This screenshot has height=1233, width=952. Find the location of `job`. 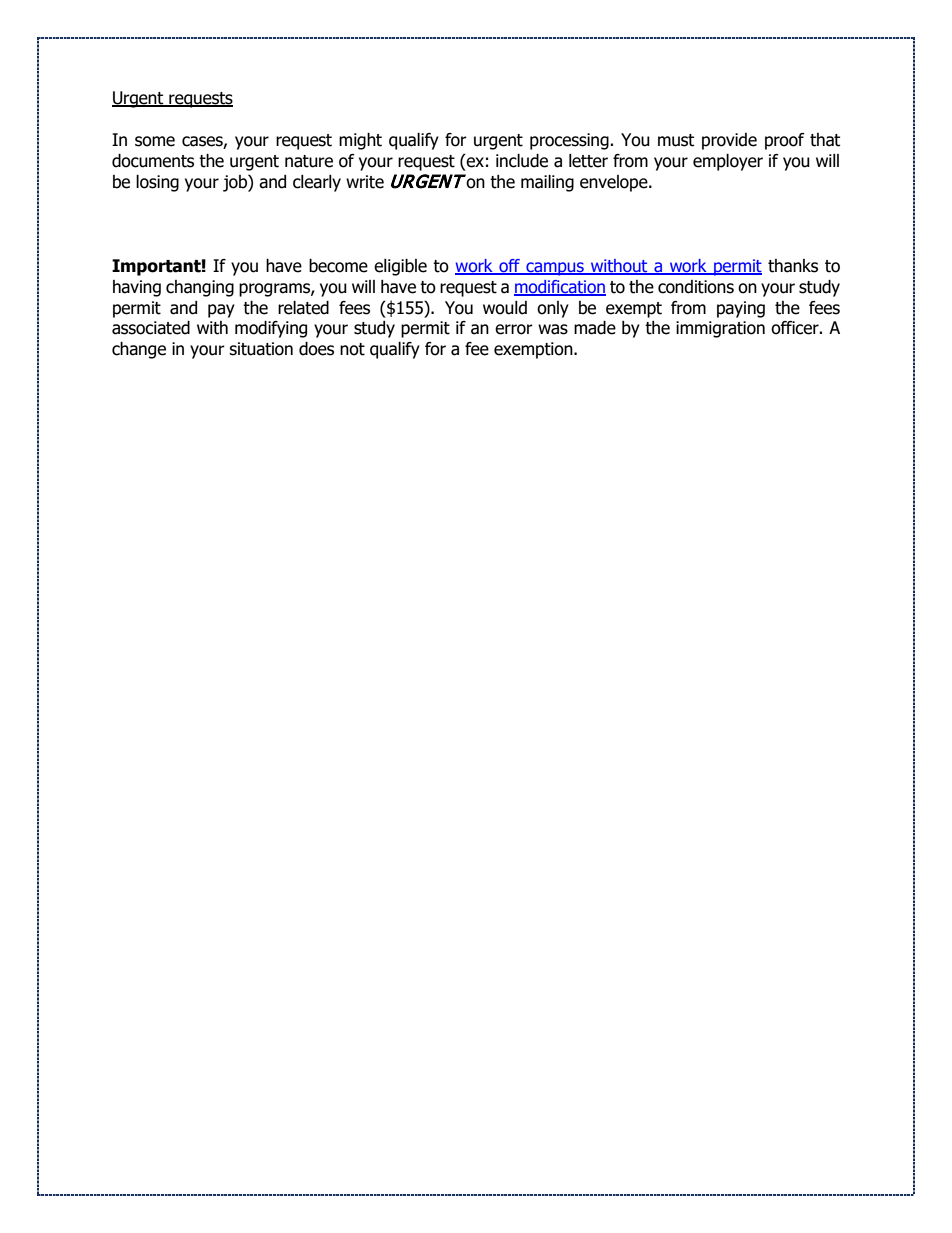

job is located at coordinates (236, 183).
